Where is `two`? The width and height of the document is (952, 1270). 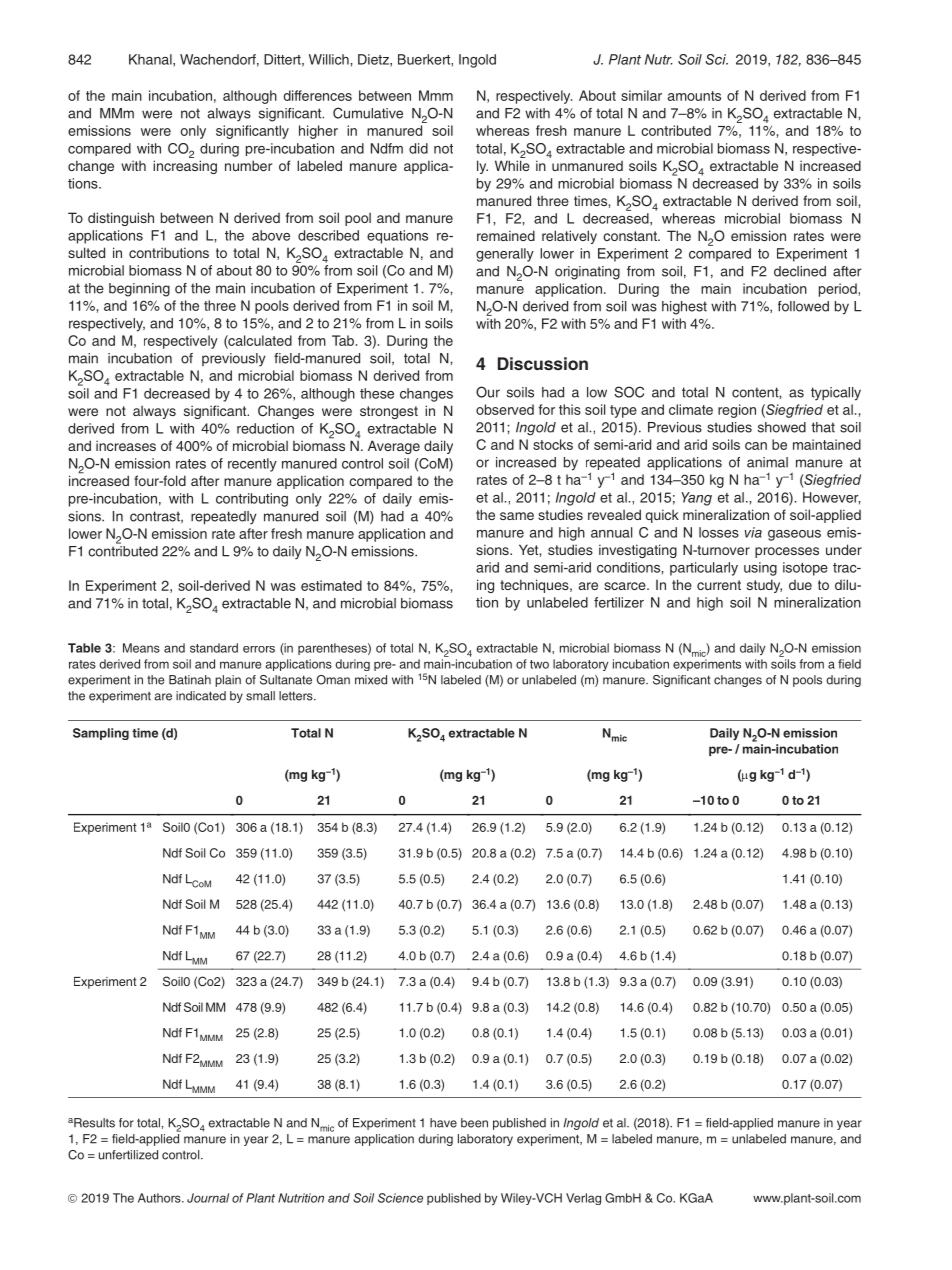
two is located at coordinates (539, 664).
